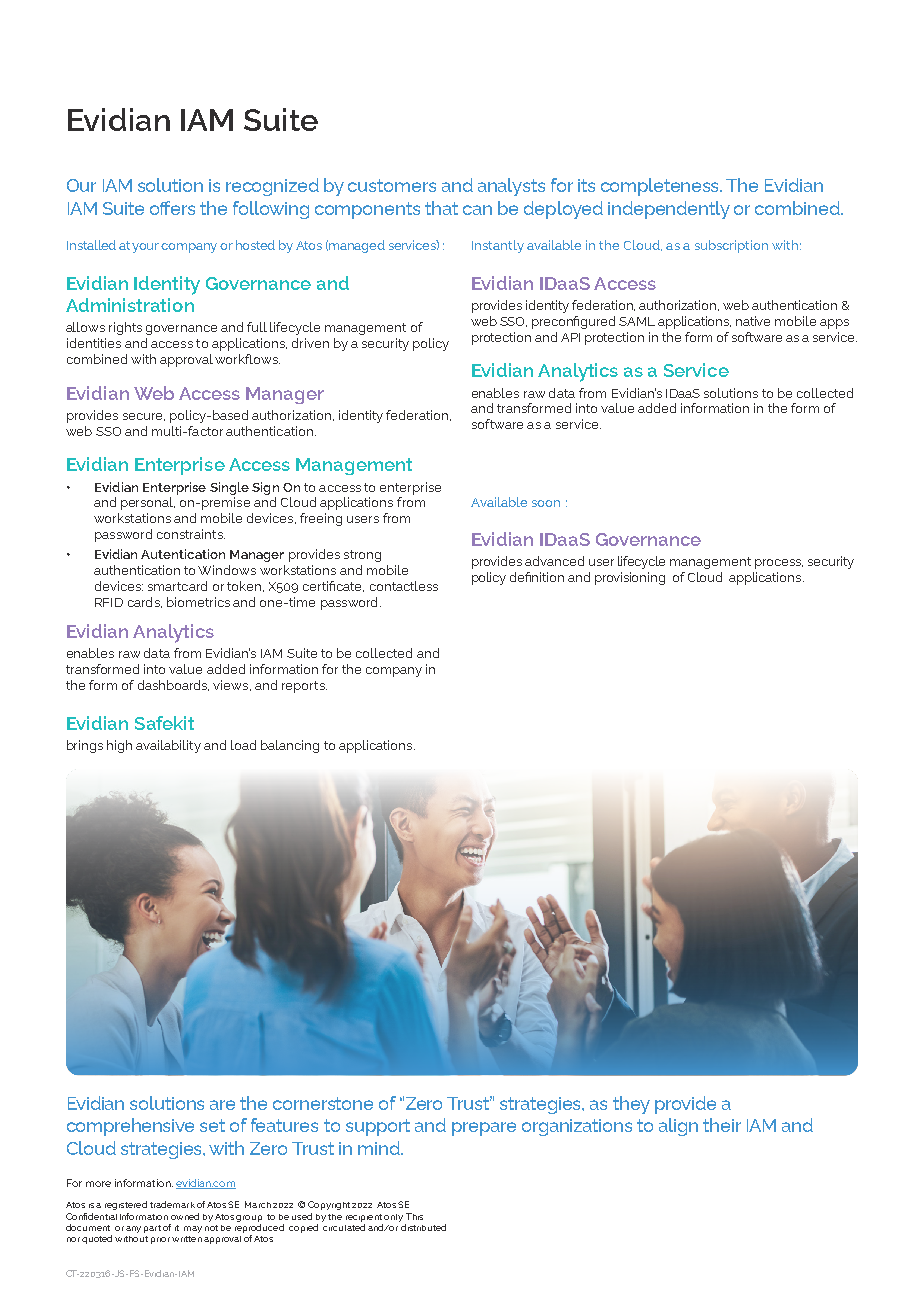 This screenshot has width=924, height=1308. Describe the element at coordinates (172, 1204) in the screenshot. I see `trademark` at that location.
